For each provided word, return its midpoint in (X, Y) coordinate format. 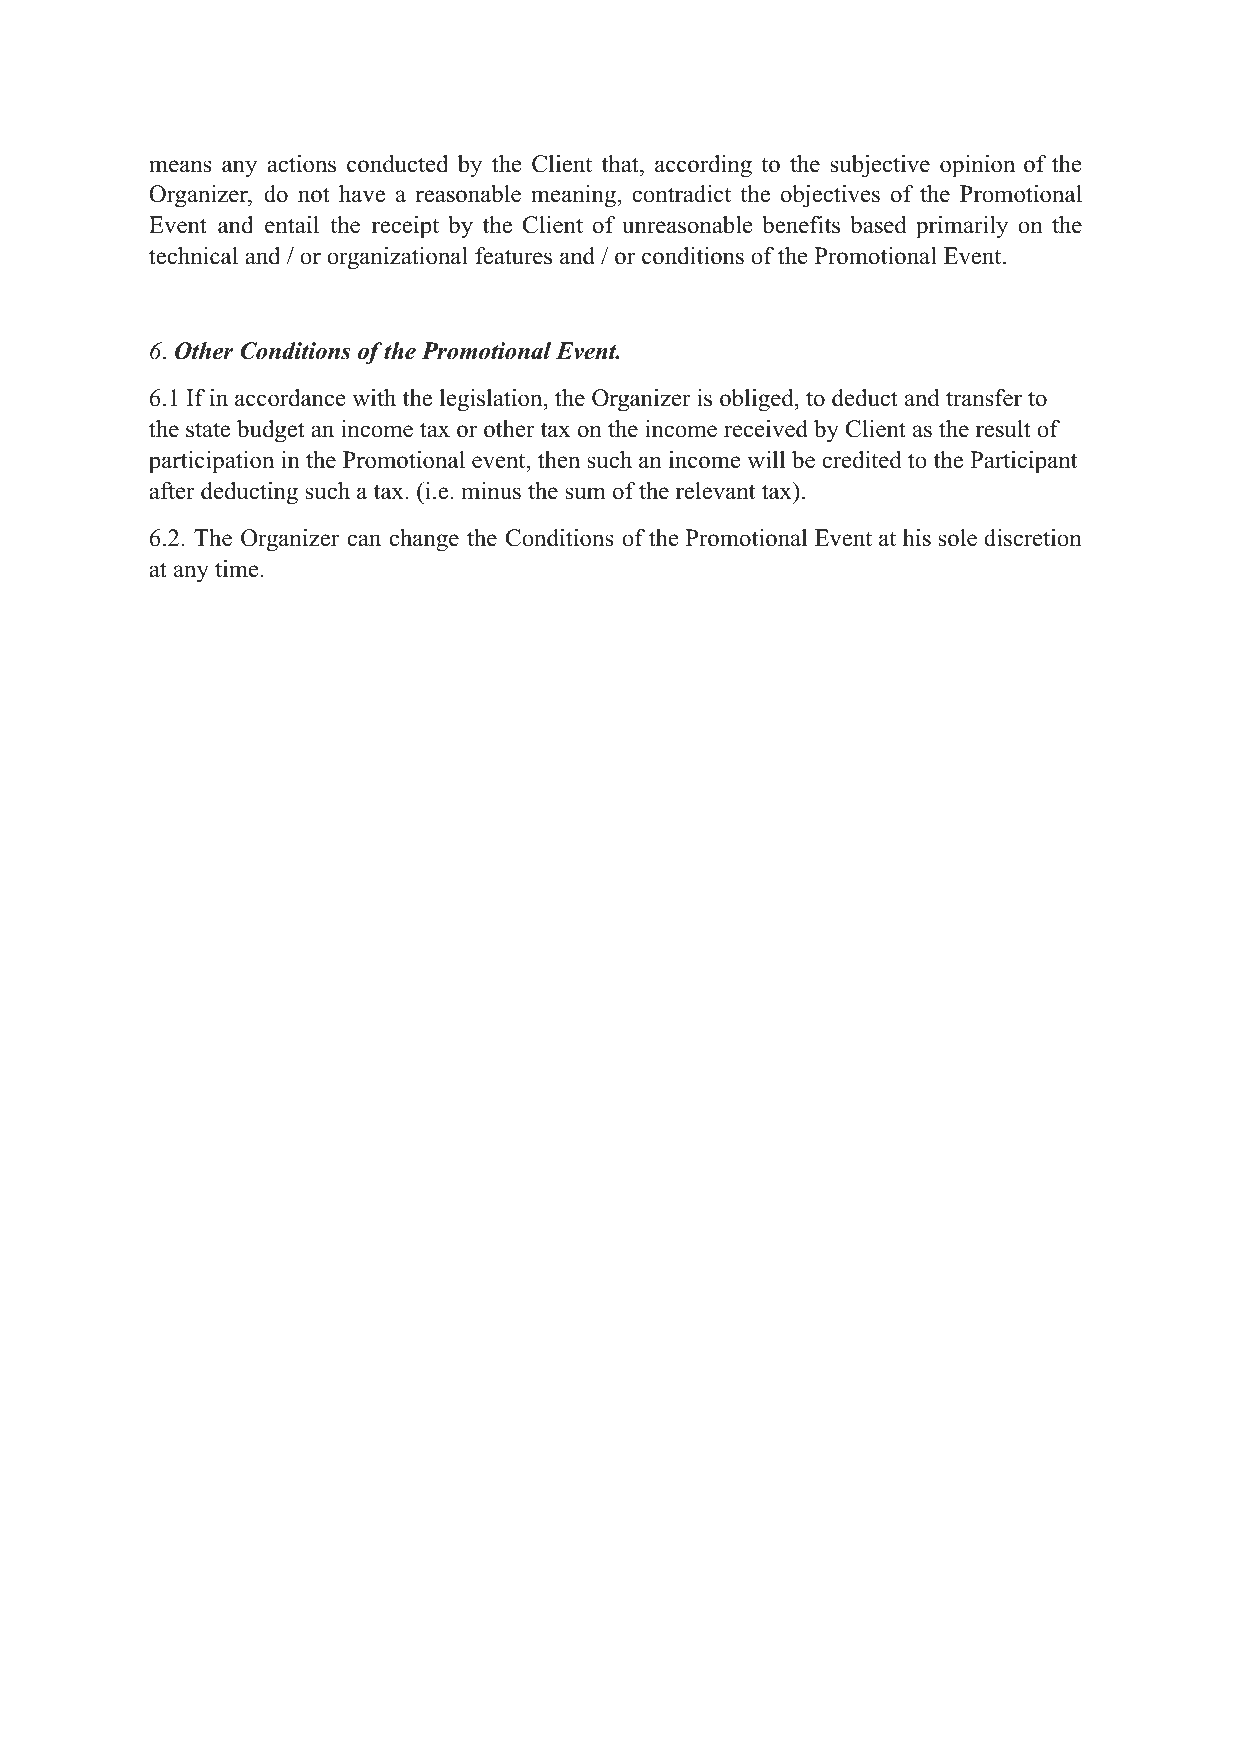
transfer (984, 398)
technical (193, 256)
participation (211, 462)
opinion (977, 166)
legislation (492, 400)
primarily (962, 227)
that (621, 164)
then (559, 460)
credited (862, 460)
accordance (290, 398)
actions (301, 164)
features (513, 256)
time (237, 569)
